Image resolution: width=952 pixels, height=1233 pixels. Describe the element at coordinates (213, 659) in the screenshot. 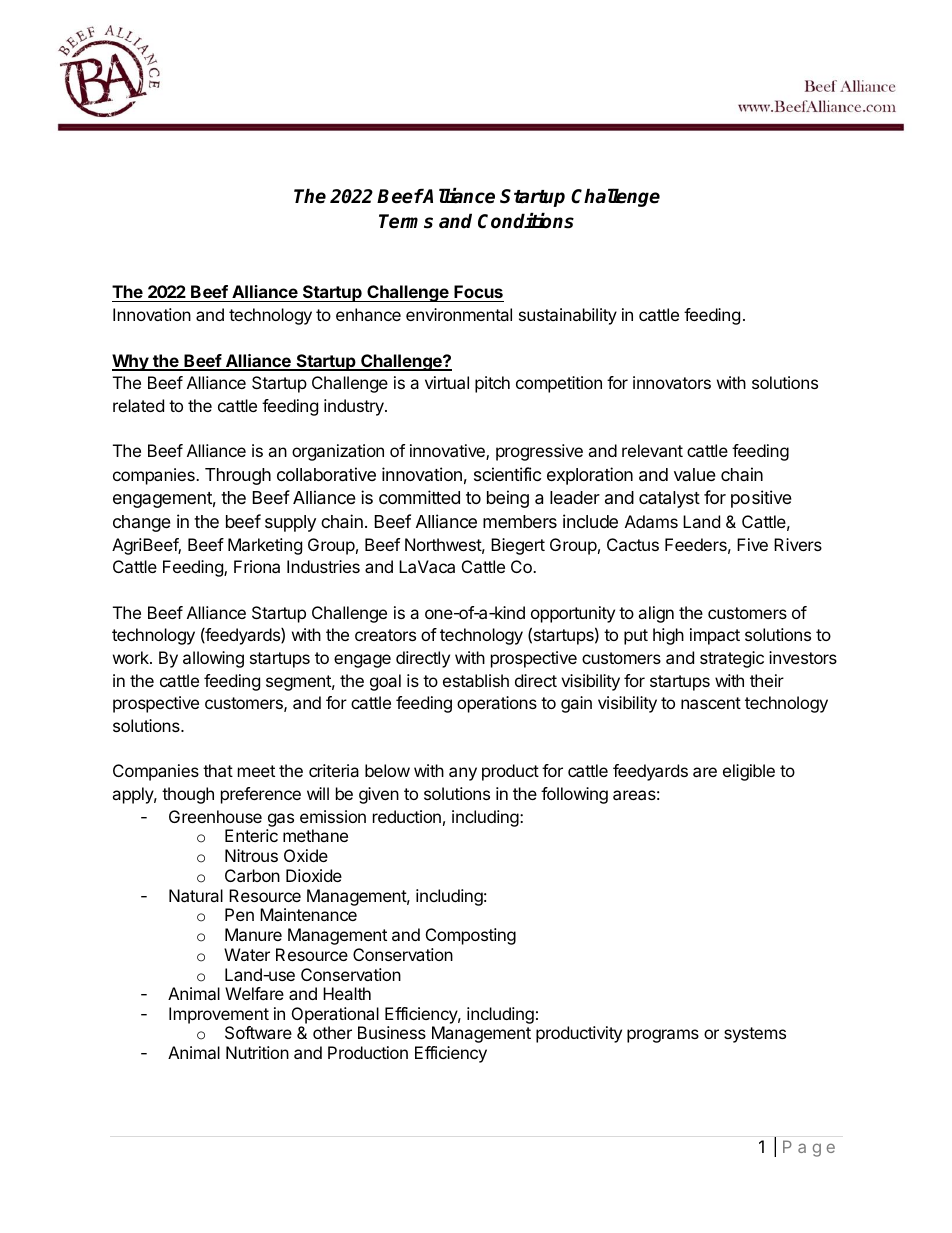

I see `allowing` at that location.
